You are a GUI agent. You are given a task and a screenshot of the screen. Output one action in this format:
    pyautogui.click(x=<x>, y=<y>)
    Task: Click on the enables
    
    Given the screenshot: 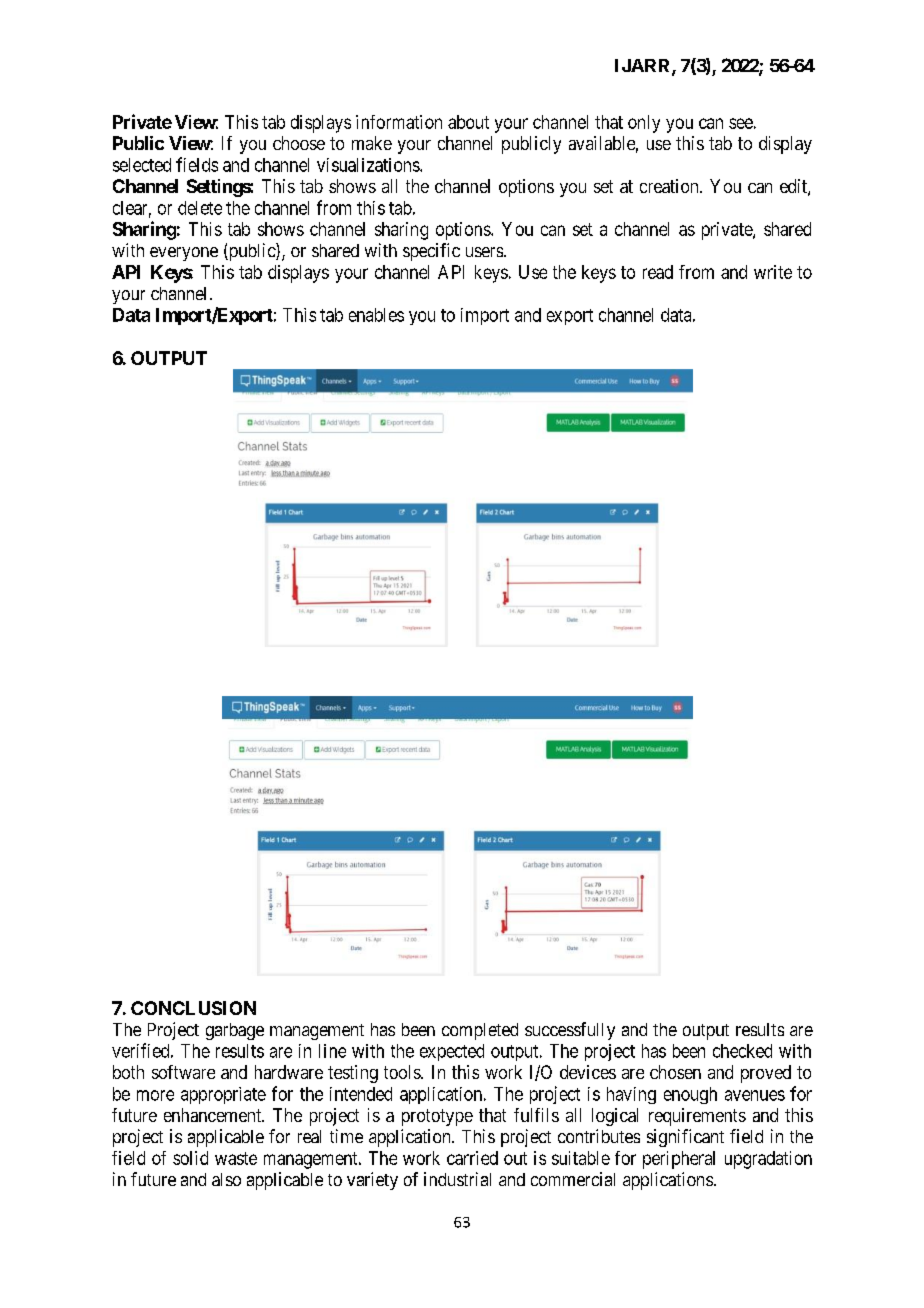 What is the action you would take?
    pyautogui.click(x=376, y=315)
